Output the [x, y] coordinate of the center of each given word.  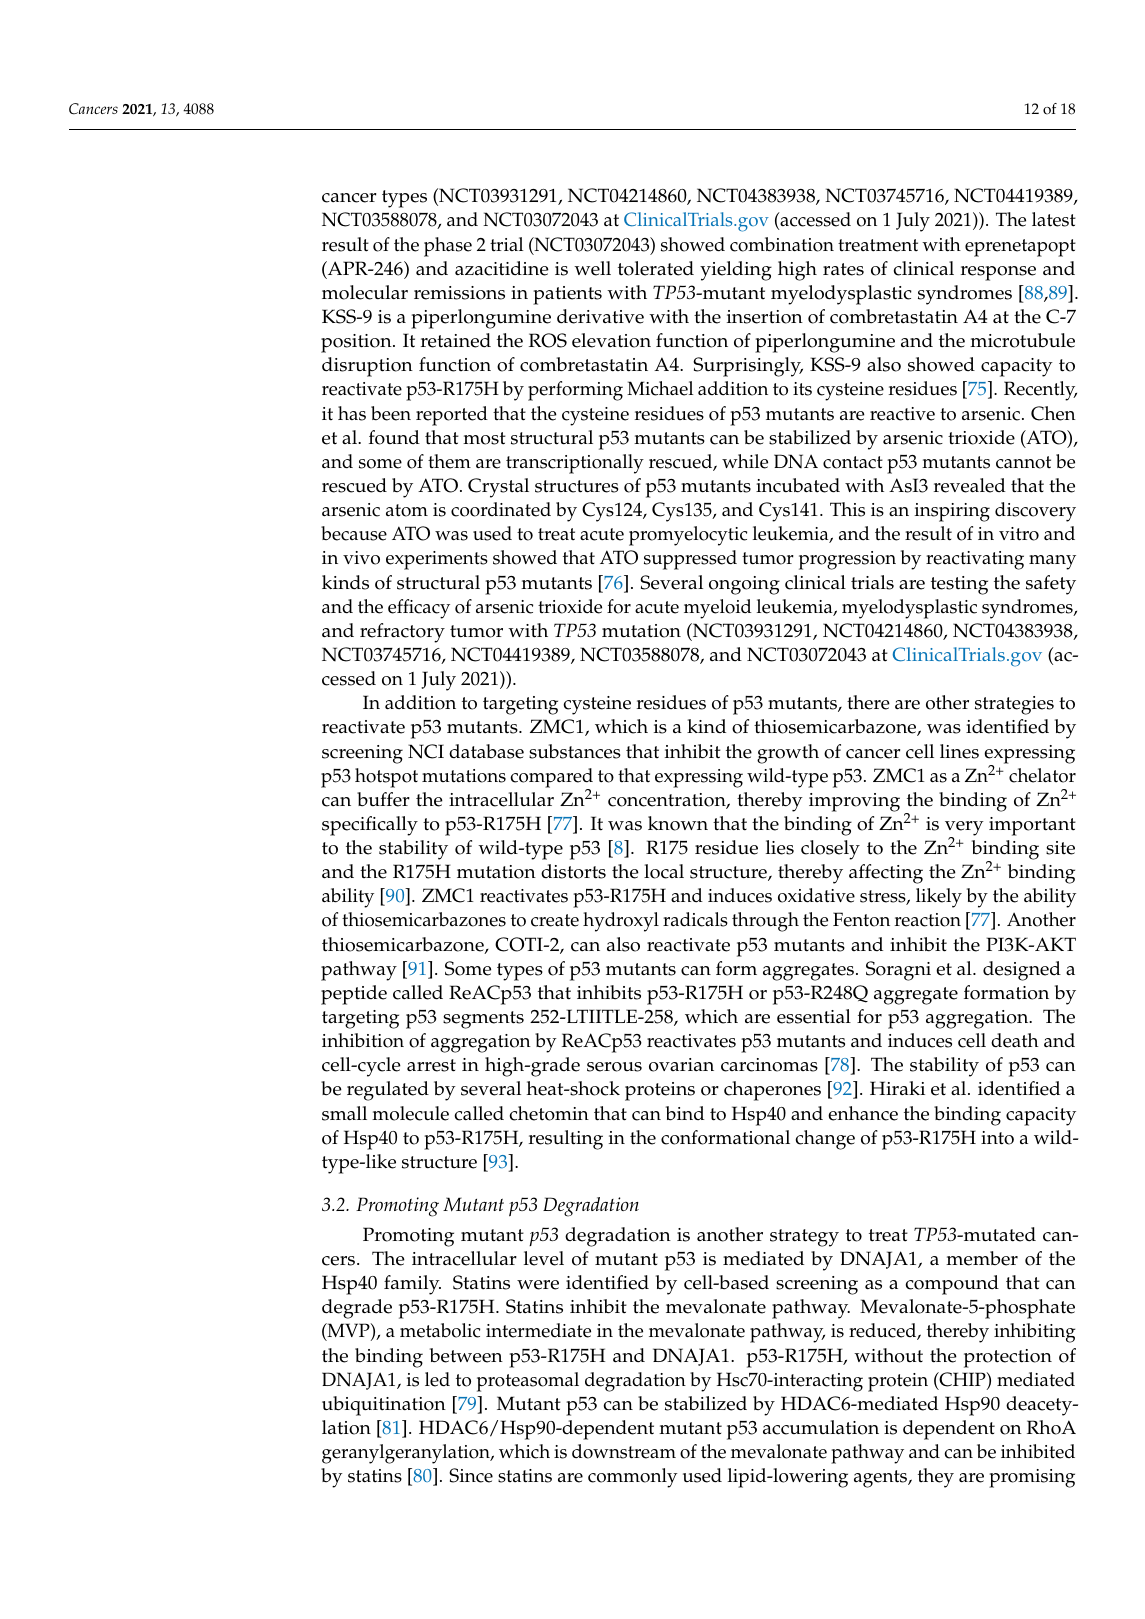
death [1015, 1040]
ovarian [681, 1065]
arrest [431, 1065]
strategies [1014, 705]
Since [471, 1475]
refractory [402, 633]
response [998, 273]
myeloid [718, 609]
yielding [736, 271]
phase [448, 247]
